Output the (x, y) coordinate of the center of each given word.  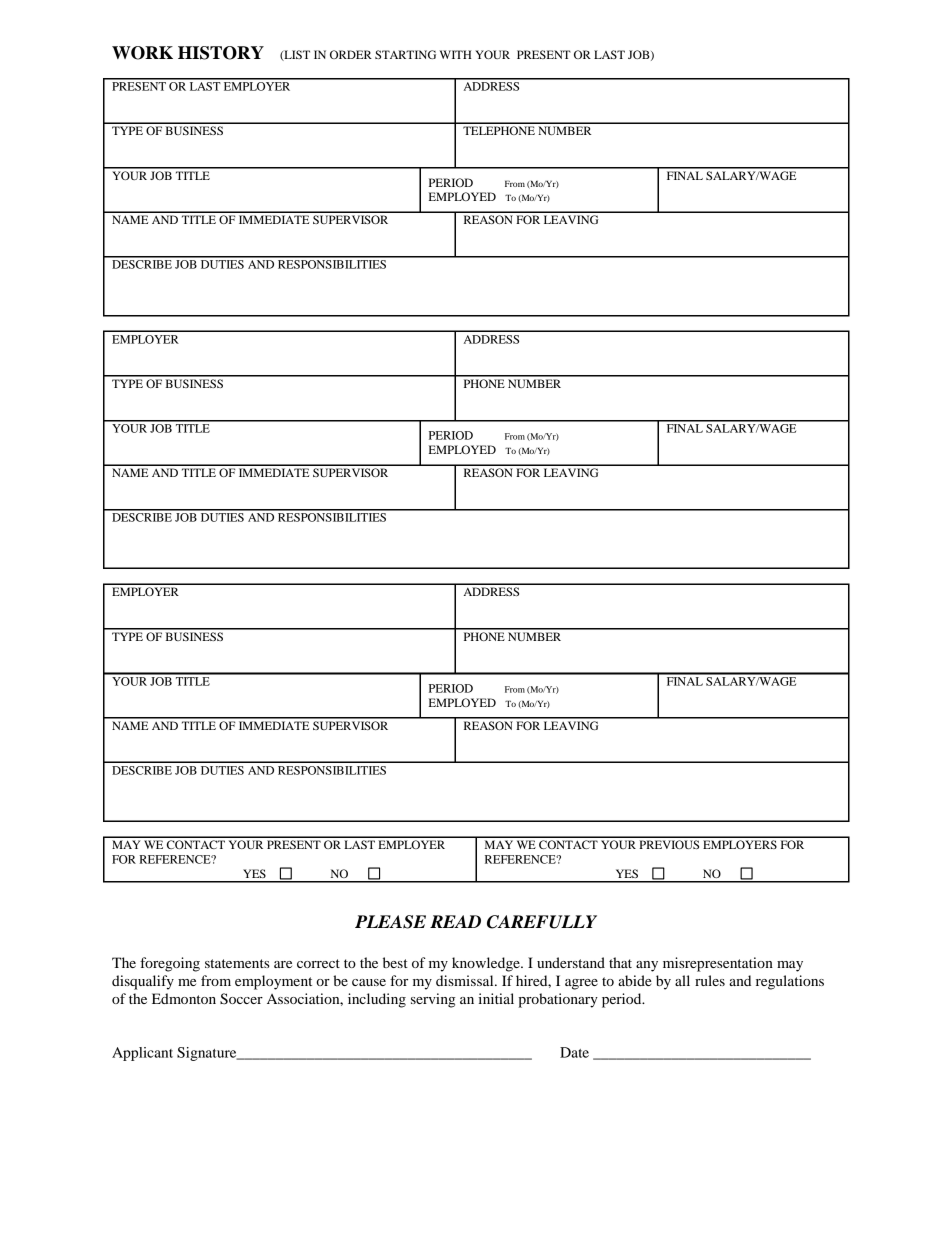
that (620, 962)
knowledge (487, 964)
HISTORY (221, 53)
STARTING (405, 54)
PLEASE (390, 922)
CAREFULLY (542, 922)
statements (237, 963)
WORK (142, 53)
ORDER (351, 54)
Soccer (241, 999)
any (647, 966)
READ (455, 921)
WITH (456, 54)
